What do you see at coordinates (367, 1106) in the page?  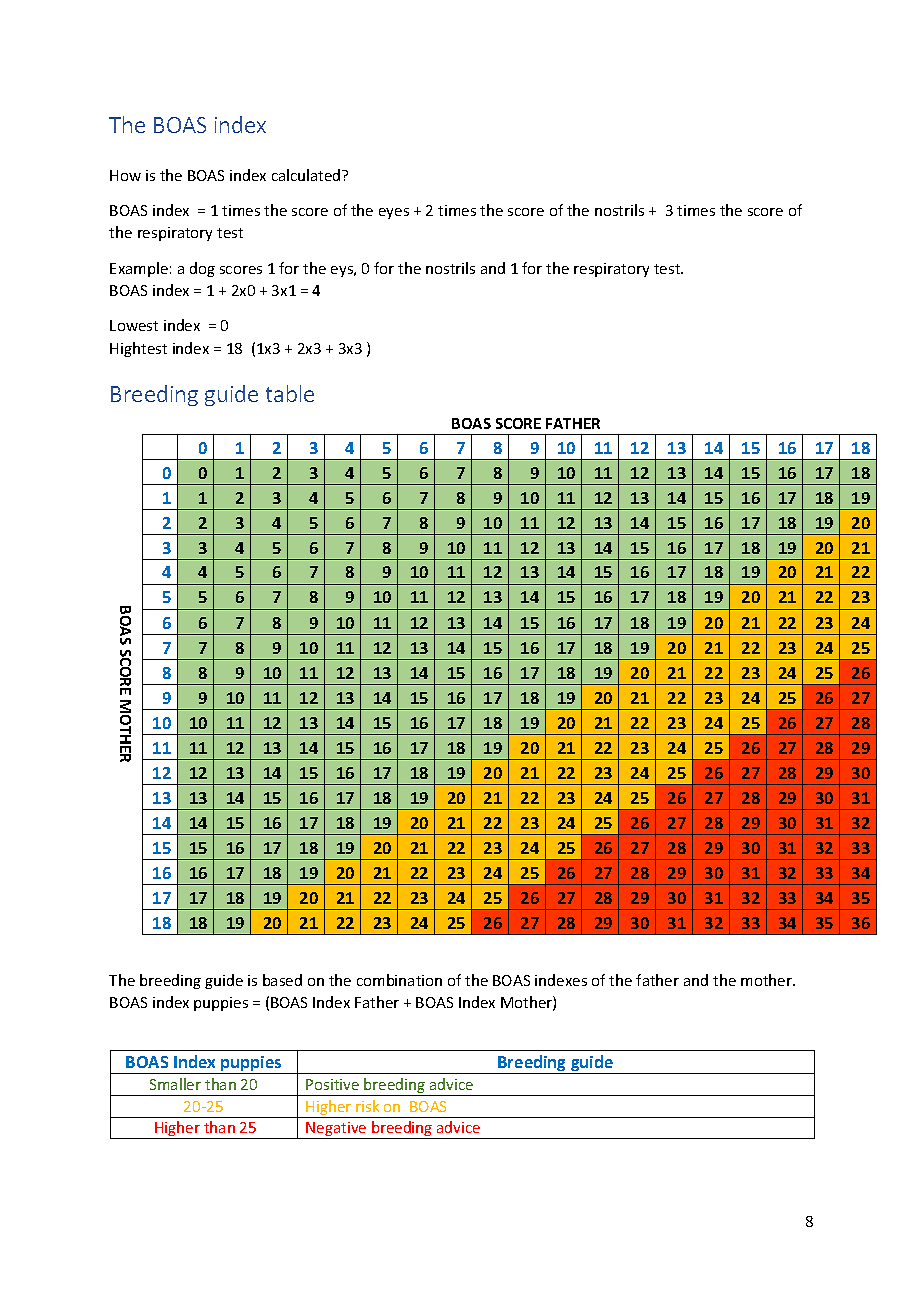 I see `risk` at bounding box center [367, 1106].
